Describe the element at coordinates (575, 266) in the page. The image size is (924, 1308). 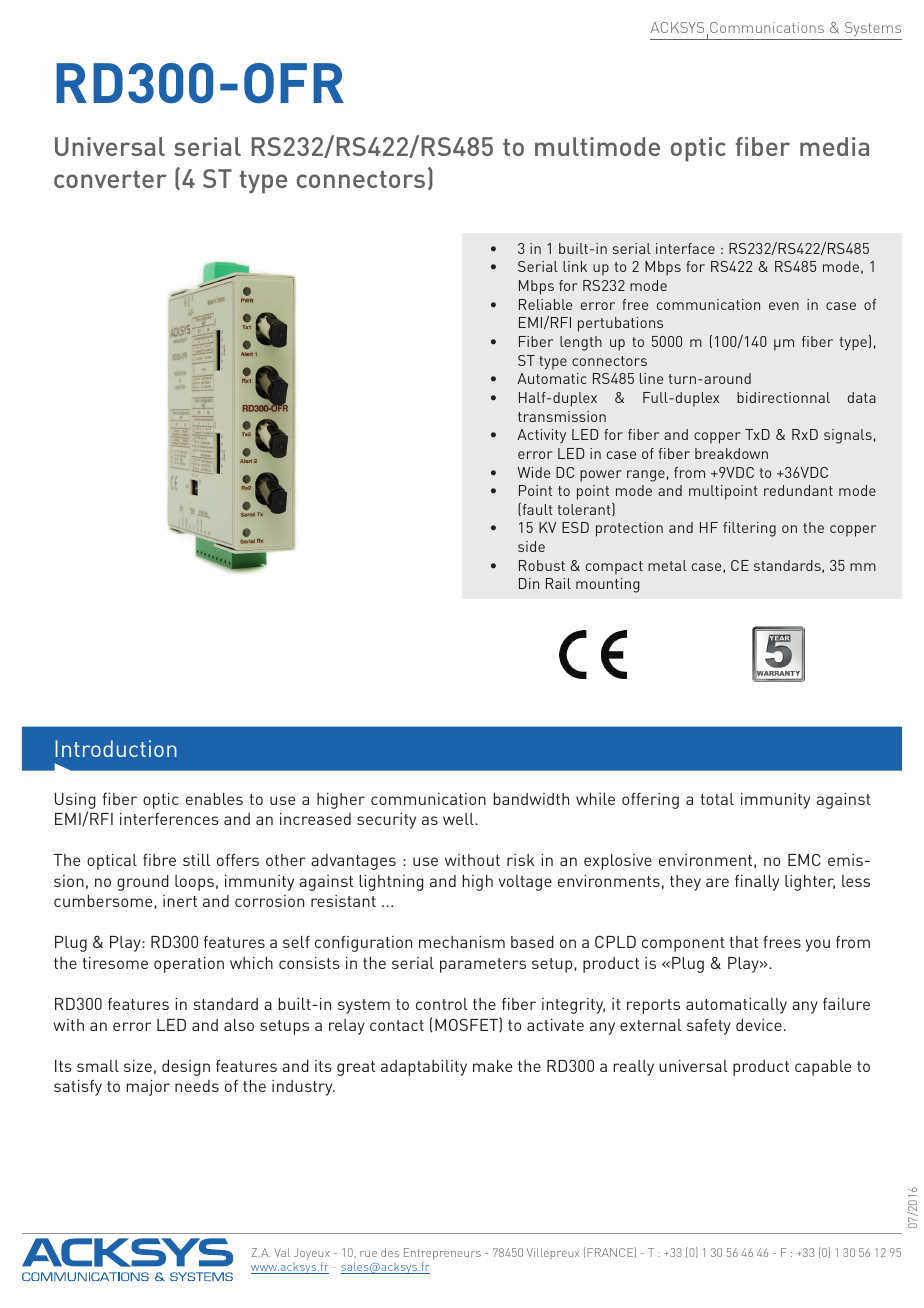
I see `link` at that location.
